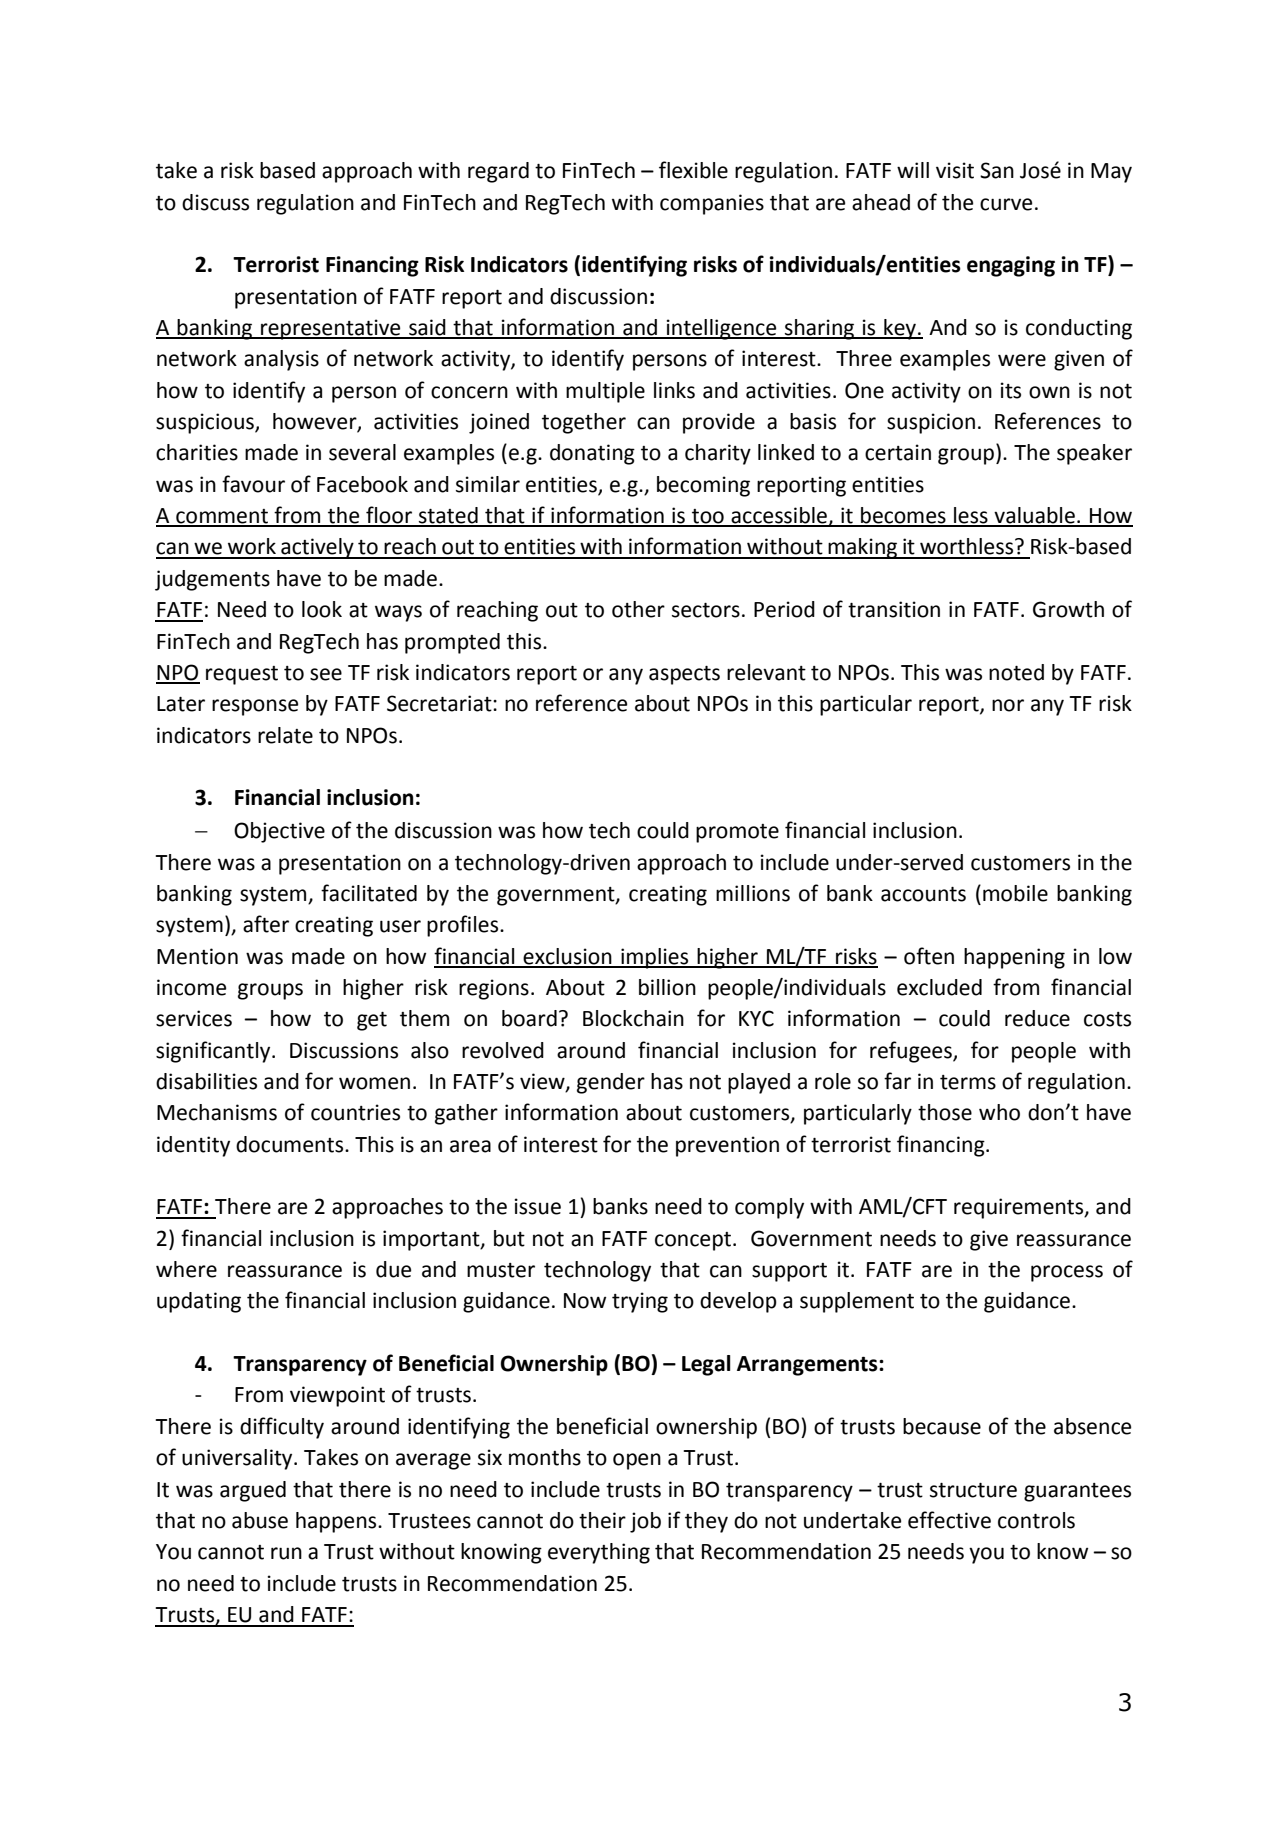 The width and height of the image is (1288, 1822). I want to click on gender, so click(611, 1083).
